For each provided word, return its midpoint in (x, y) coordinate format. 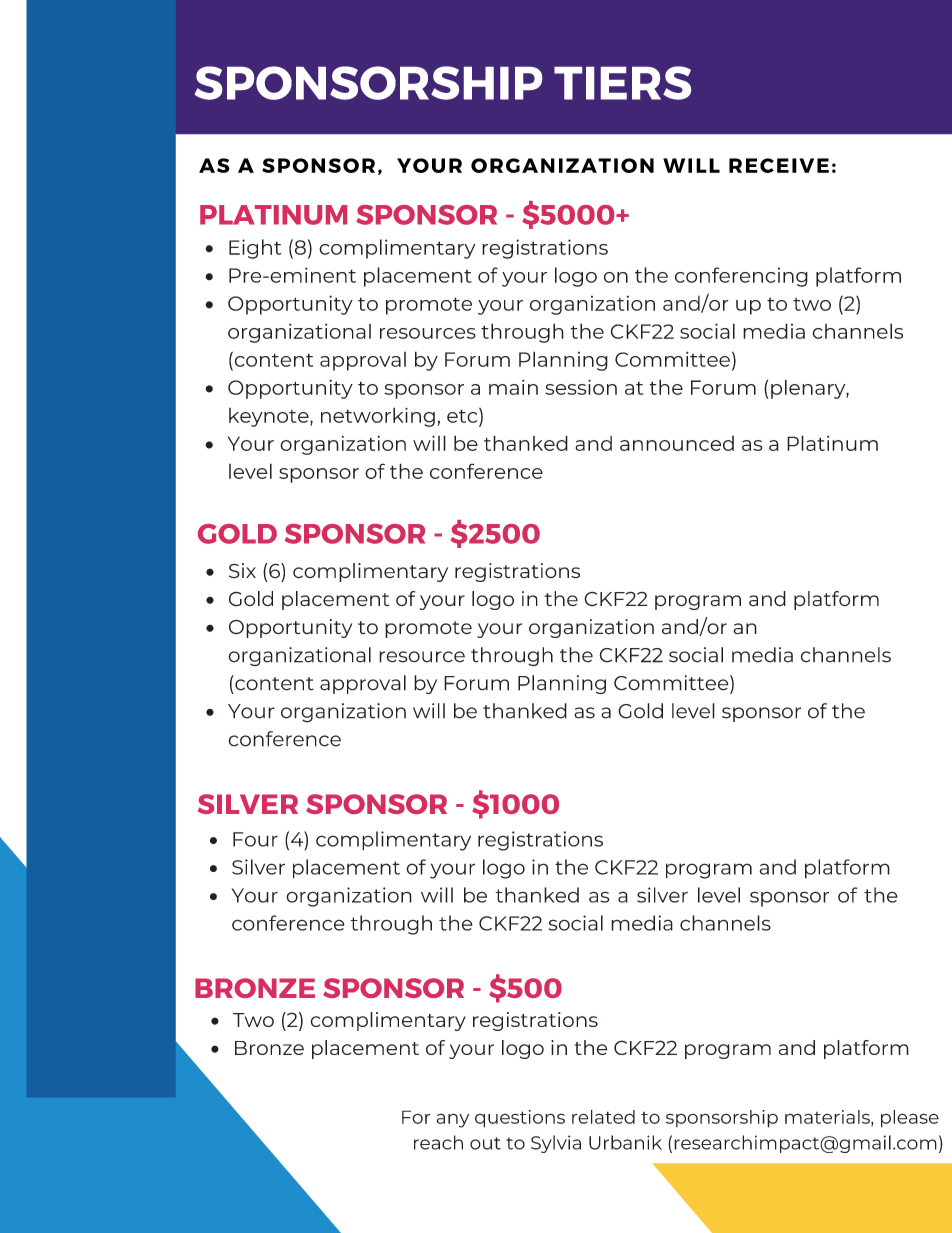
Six (242, 571)
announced (677, 443)
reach (438, 1142)
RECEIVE (779, 165)
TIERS (622, 83)
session (581, 387)
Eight (255, 249)
